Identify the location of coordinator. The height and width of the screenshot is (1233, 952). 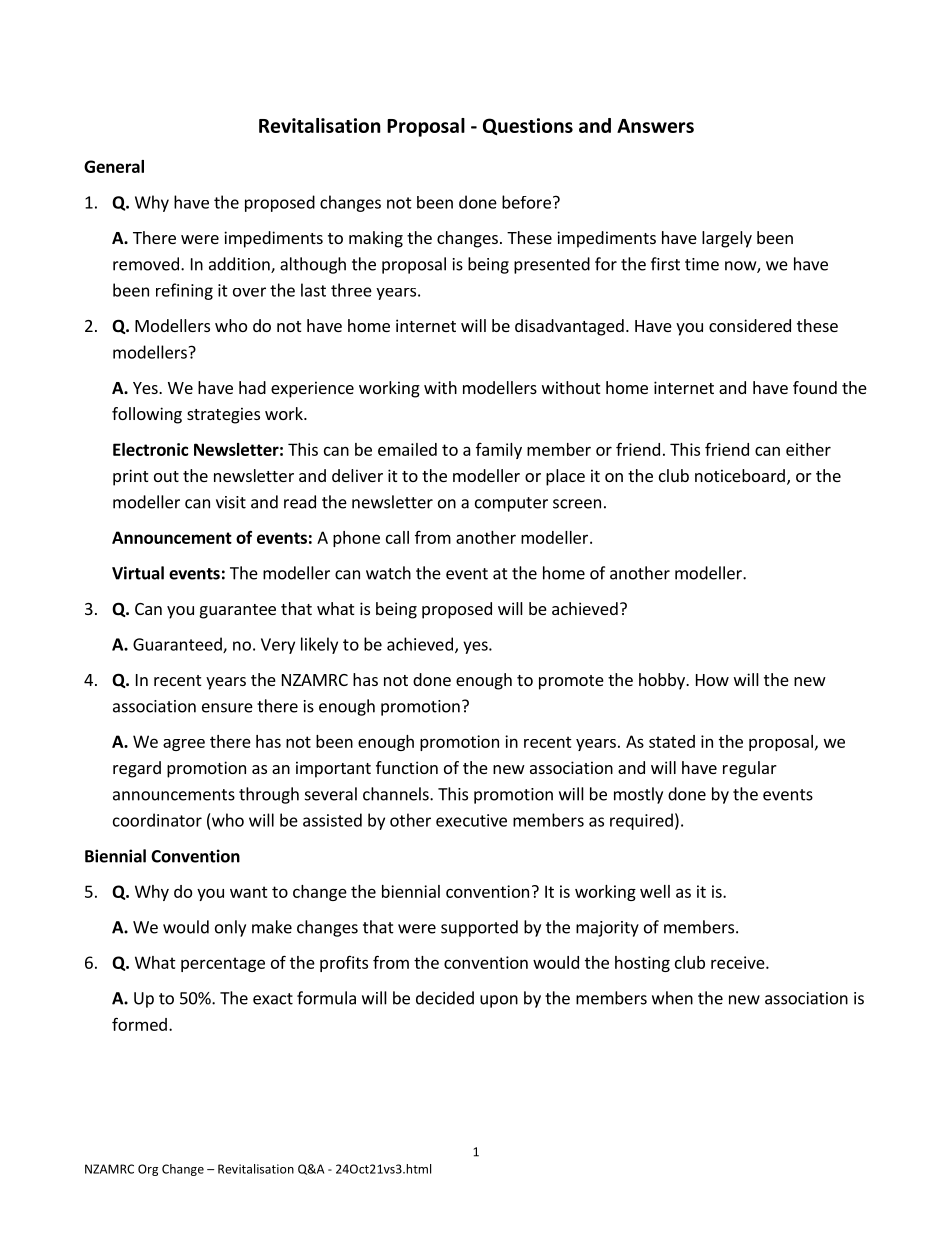
(157, 820).
